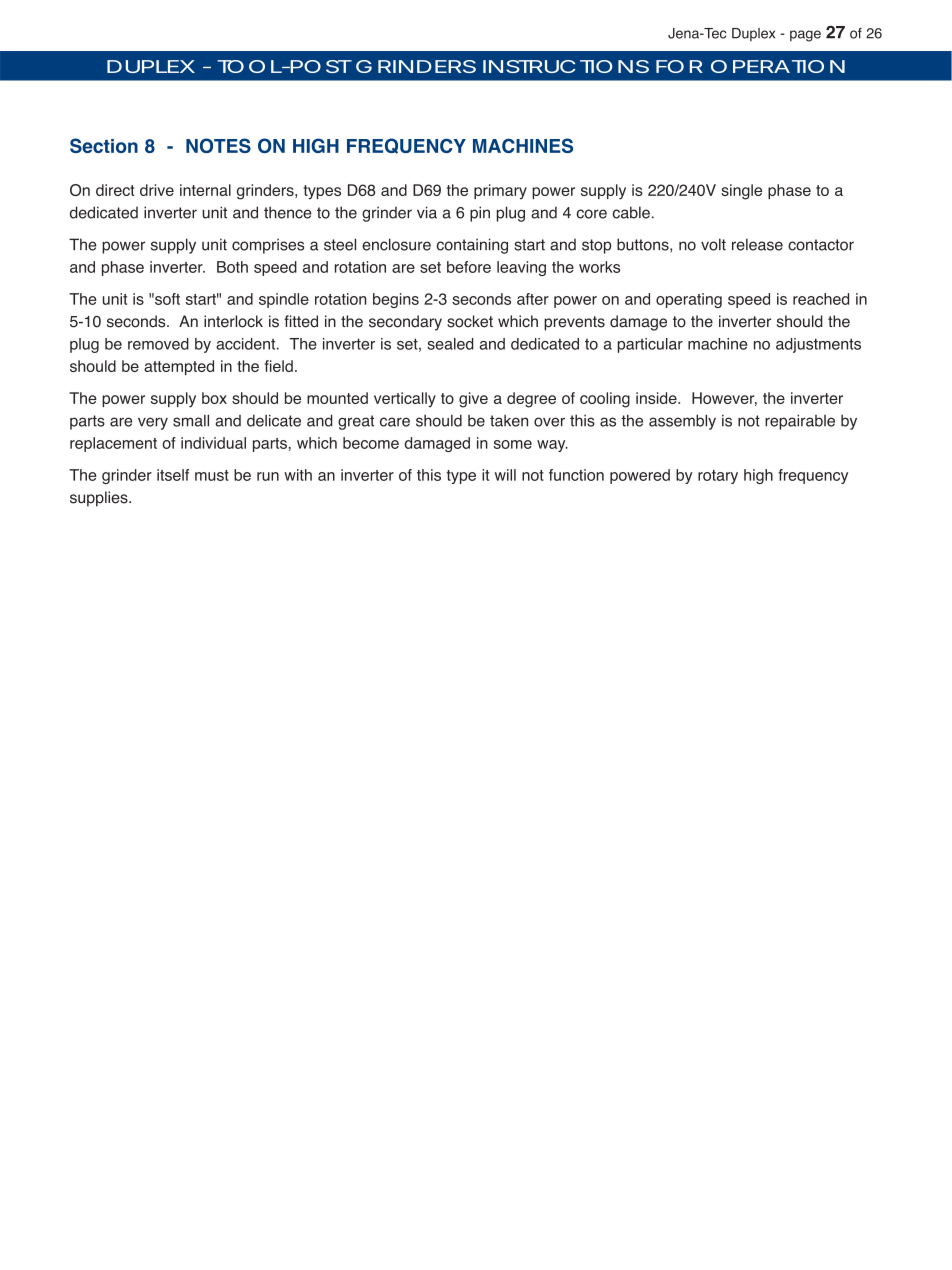 Image resolution: width=952 pixels, height=1270 pixels. What do you see at coordinates (173, 475) in the document?
I see `itself` at bounding box center [173, 475].
